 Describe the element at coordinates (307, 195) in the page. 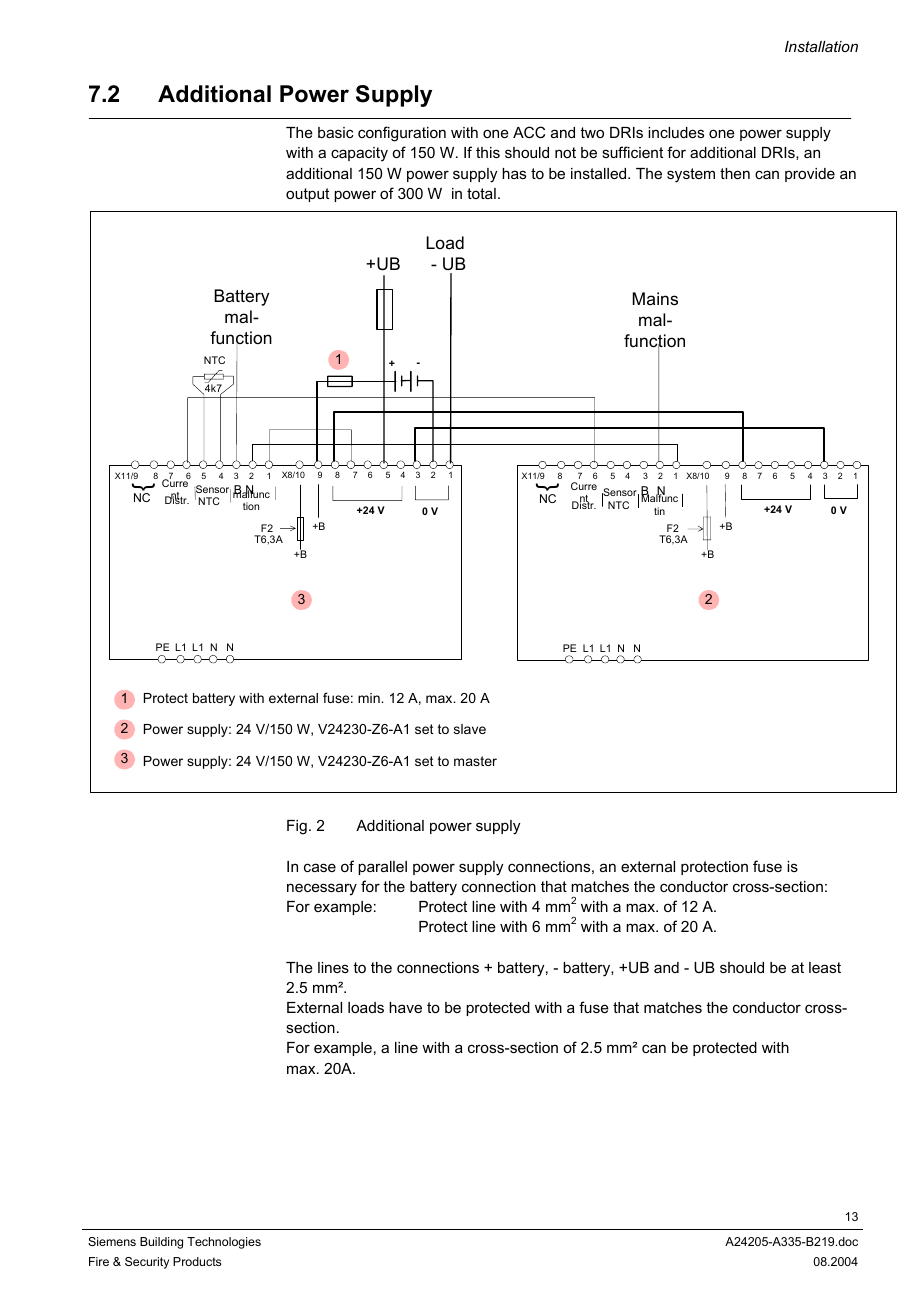

I see `output` at that location.
